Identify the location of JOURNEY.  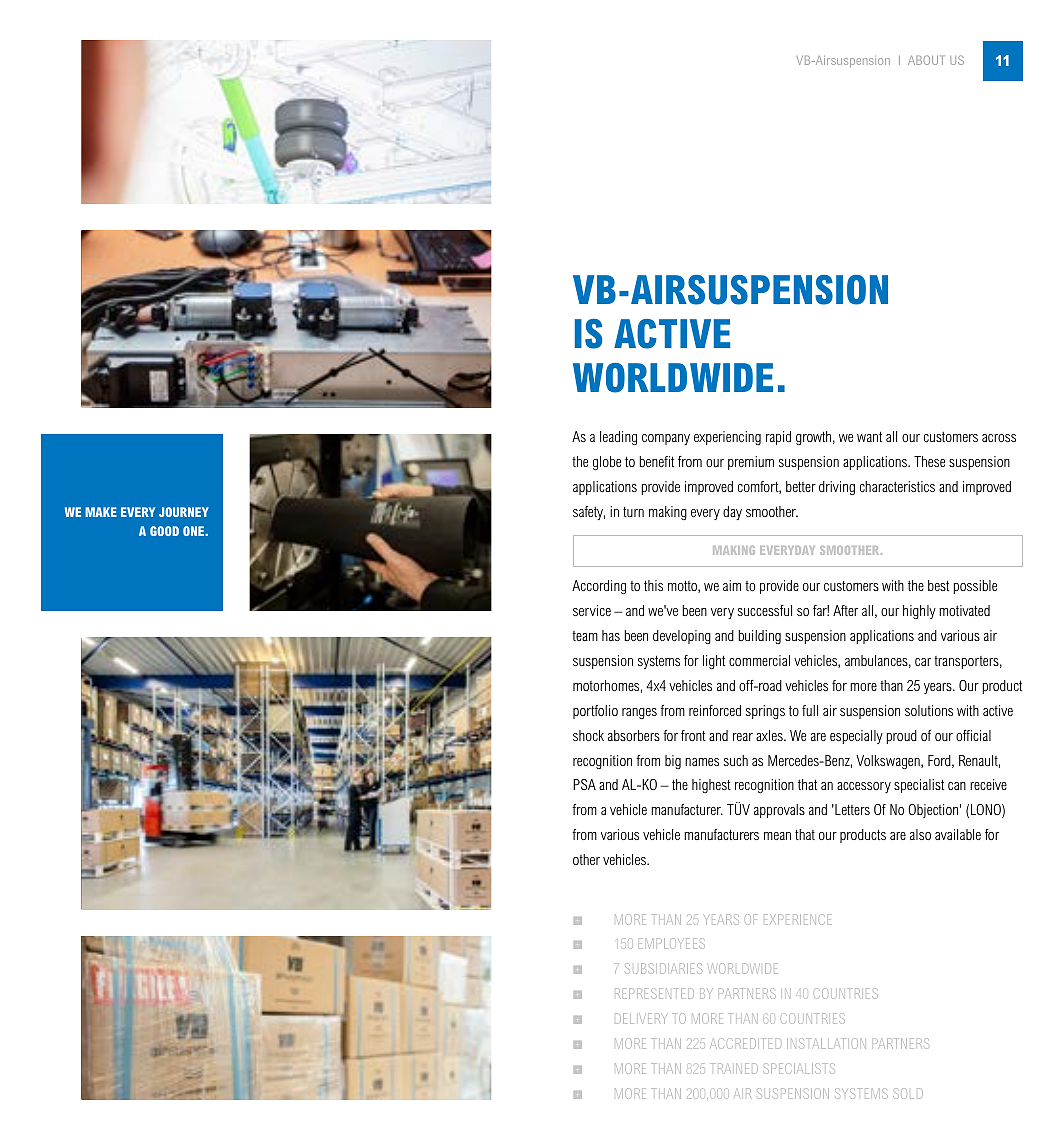
(184, 512).
